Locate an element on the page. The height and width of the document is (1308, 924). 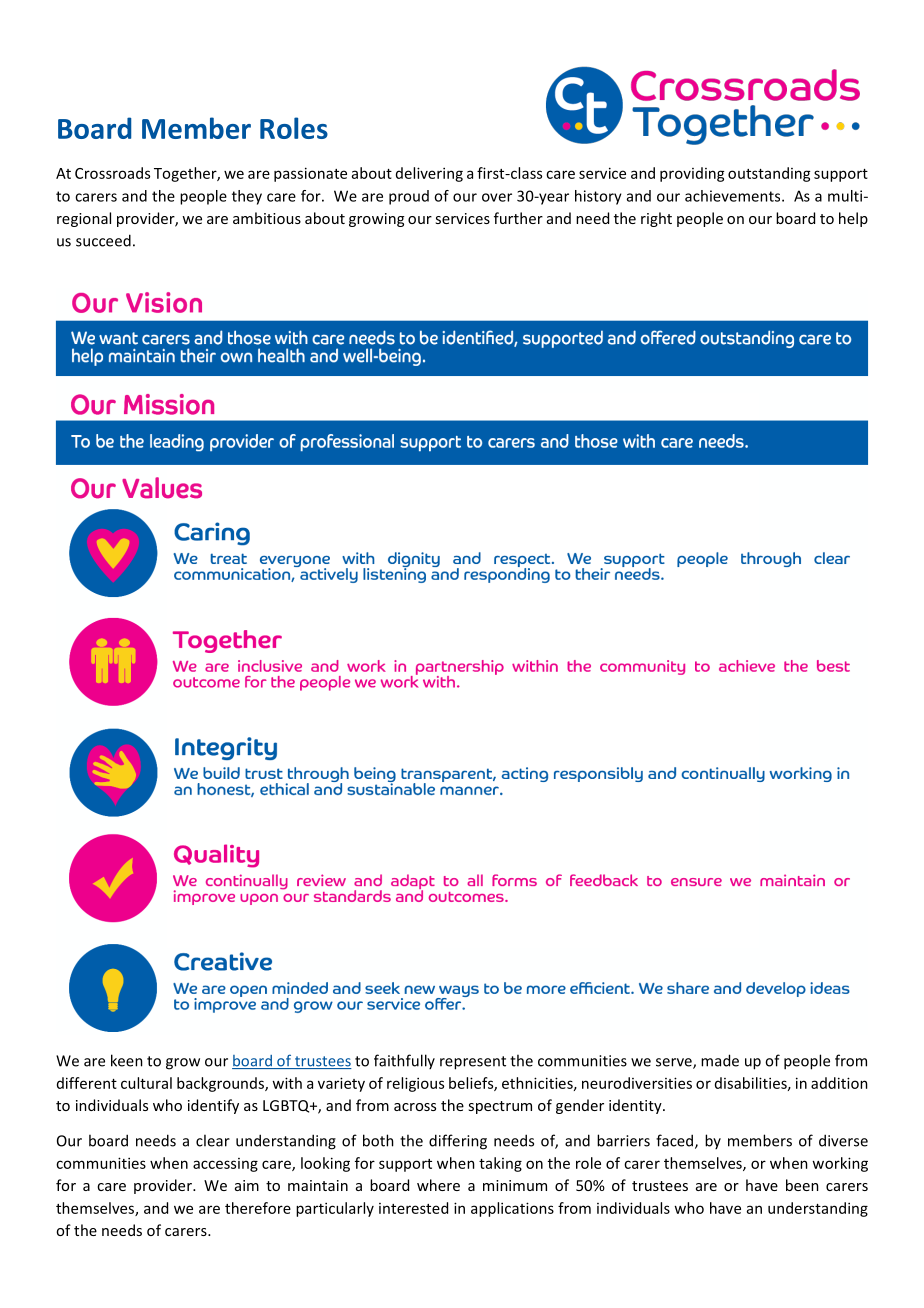
they is located at coordinates (247, 197).
